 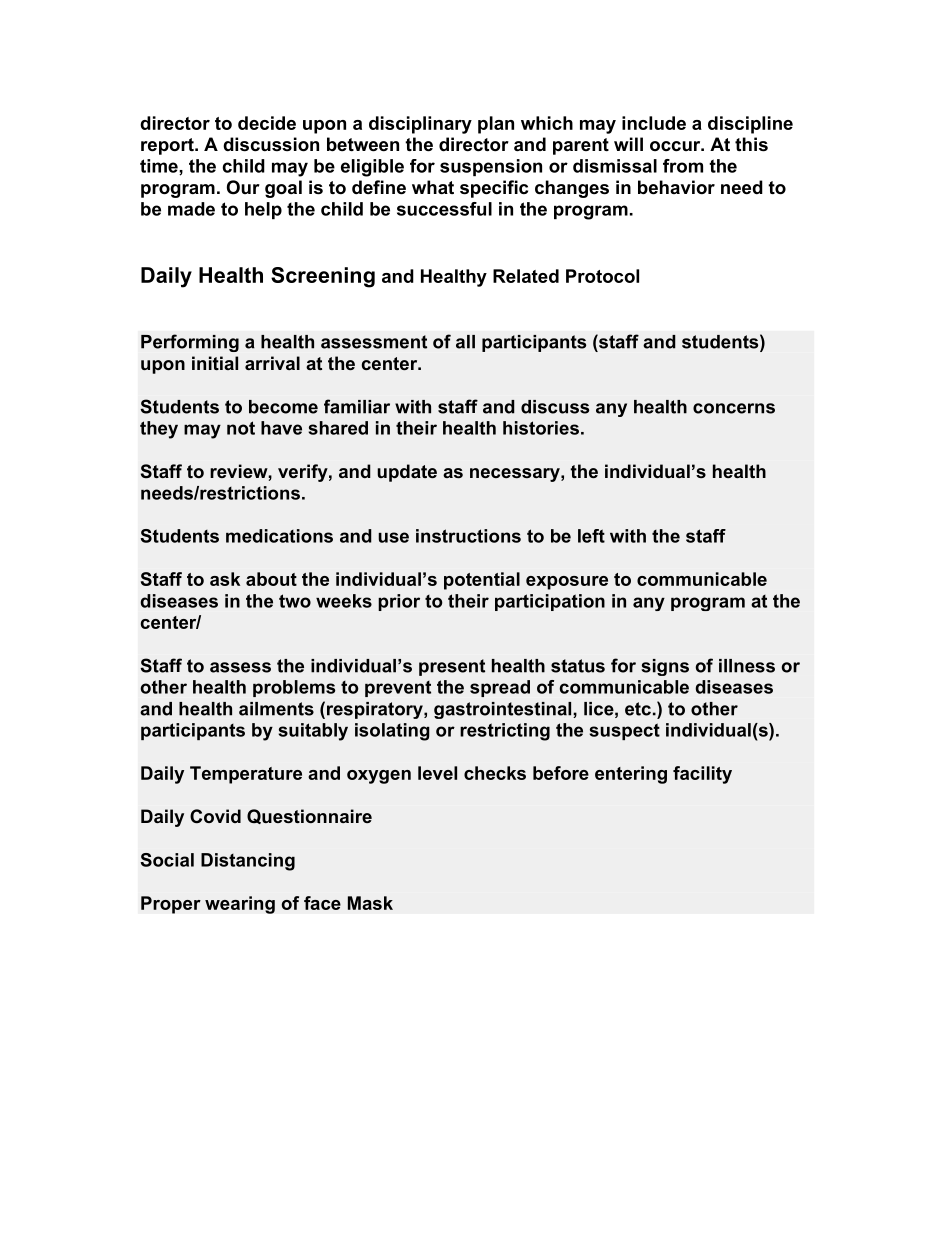 What do you see at coordinates (465, 342) in the document?
I see `all` at bounding box center [465, 342].
